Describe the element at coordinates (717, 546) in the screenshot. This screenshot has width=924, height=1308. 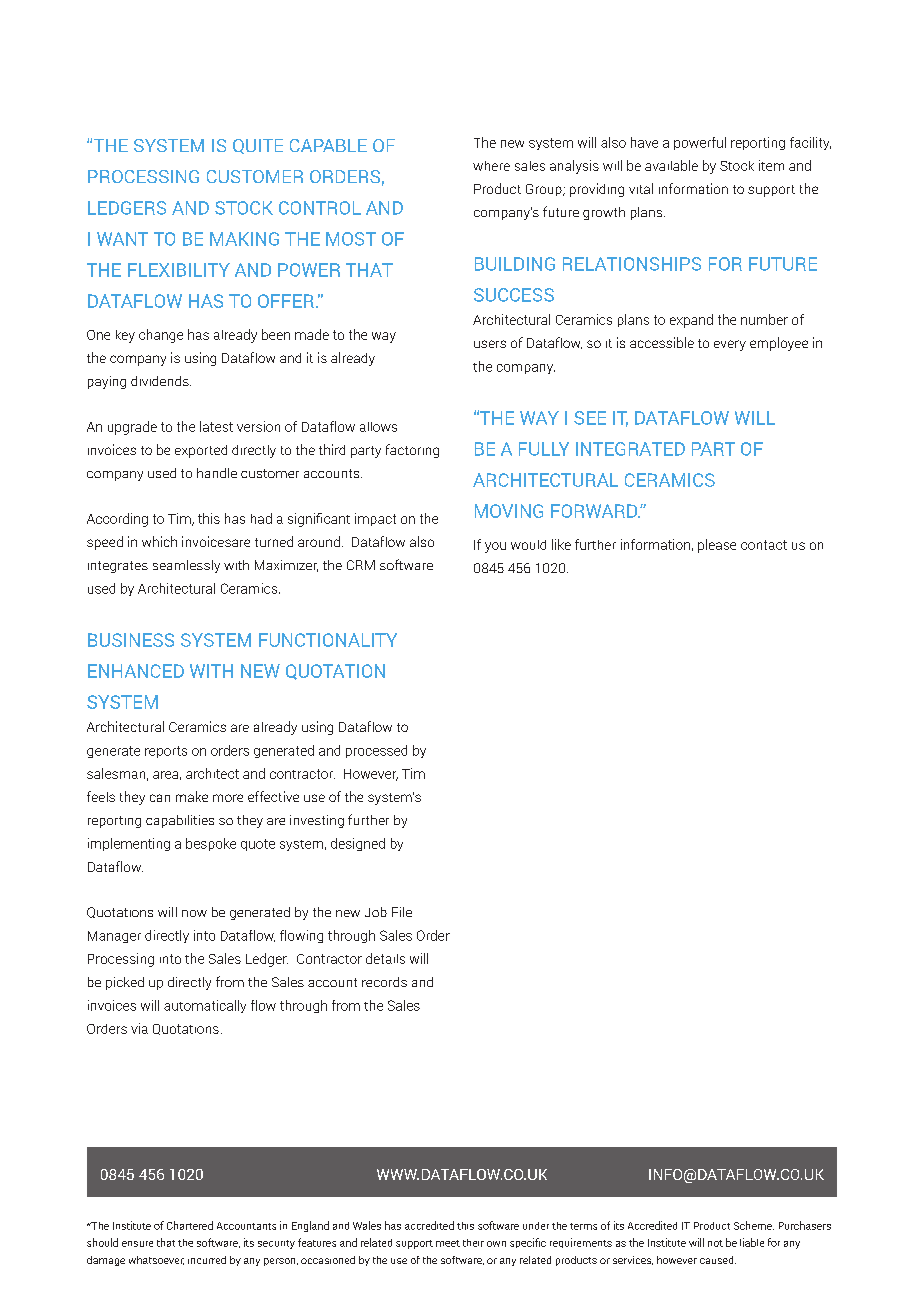
I see `please` at that location.
